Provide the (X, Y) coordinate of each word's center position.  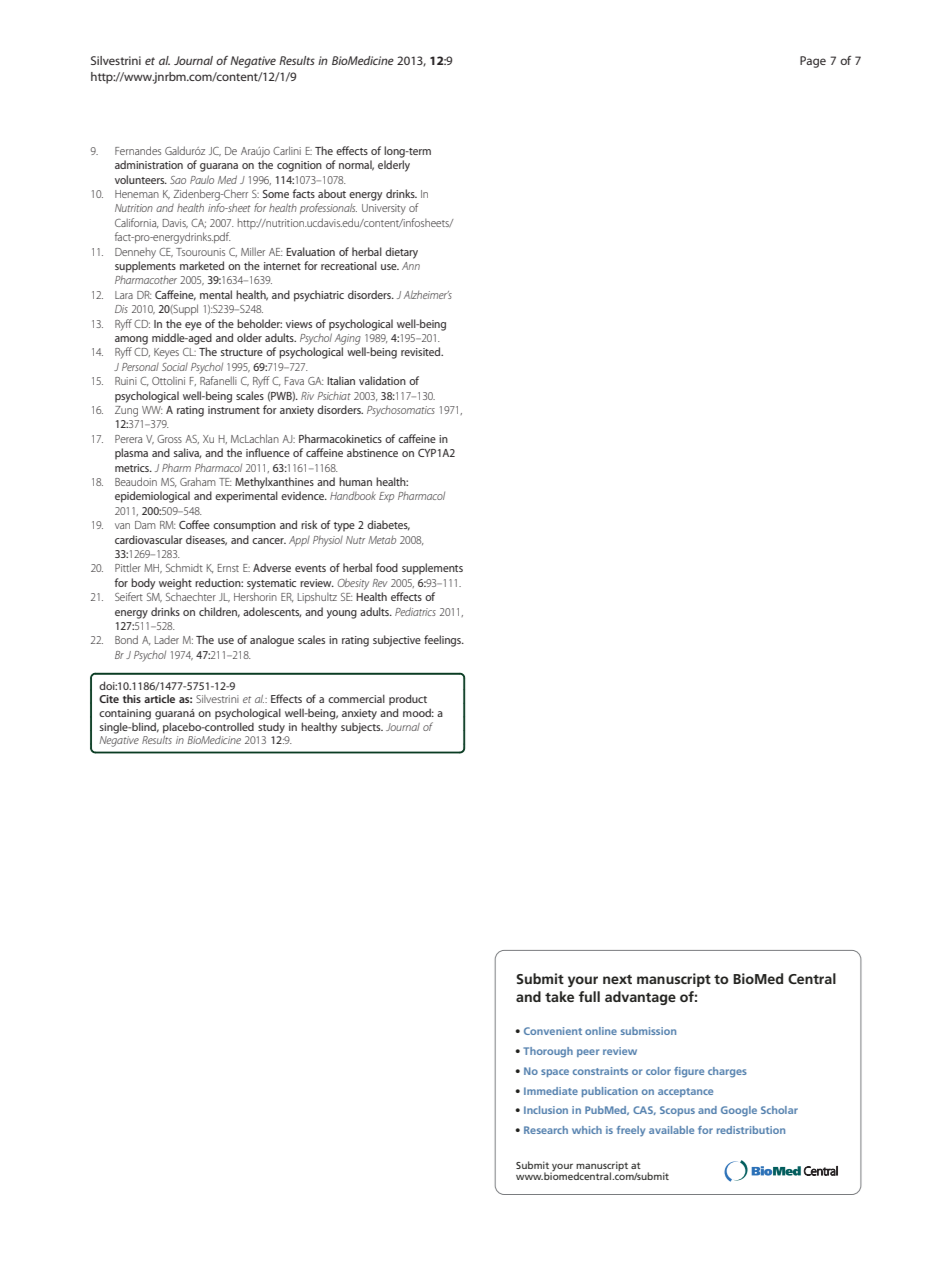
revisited (422, 351)
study (271, 728)
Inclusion (546, 1110)
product (408, 699)
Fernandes (138, 150)
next (617, 979)
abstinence (372, 452)
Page (813, 62)
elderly (394, 166)
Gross (169, 439)
